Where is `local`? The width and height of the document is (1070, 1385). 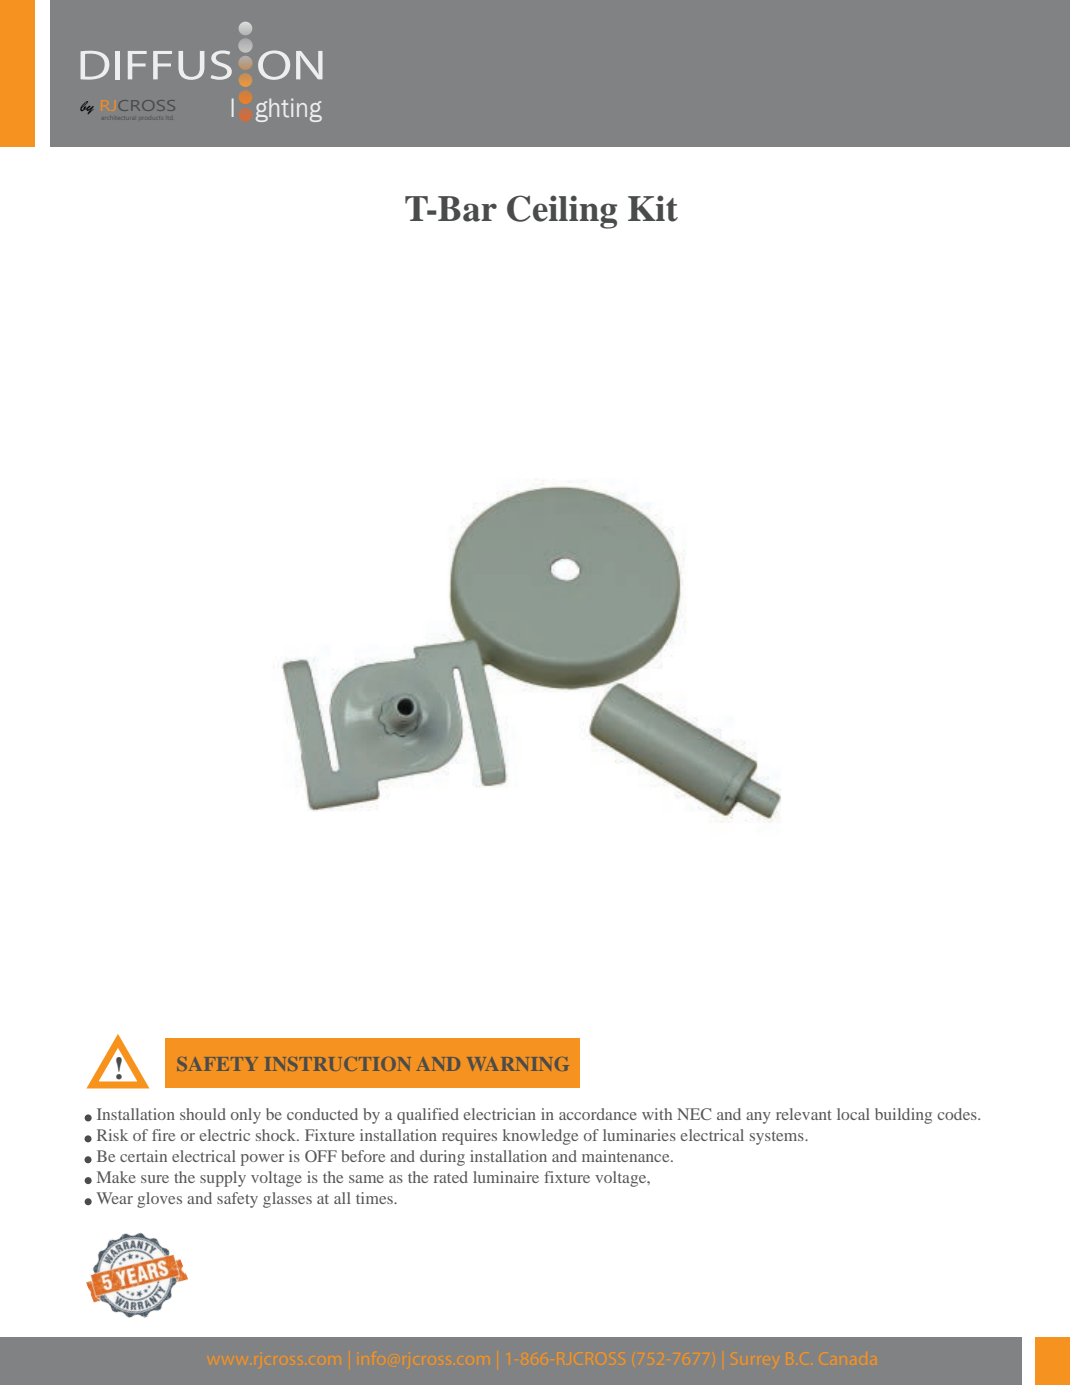 local is located at coordinates (853, 1114).
